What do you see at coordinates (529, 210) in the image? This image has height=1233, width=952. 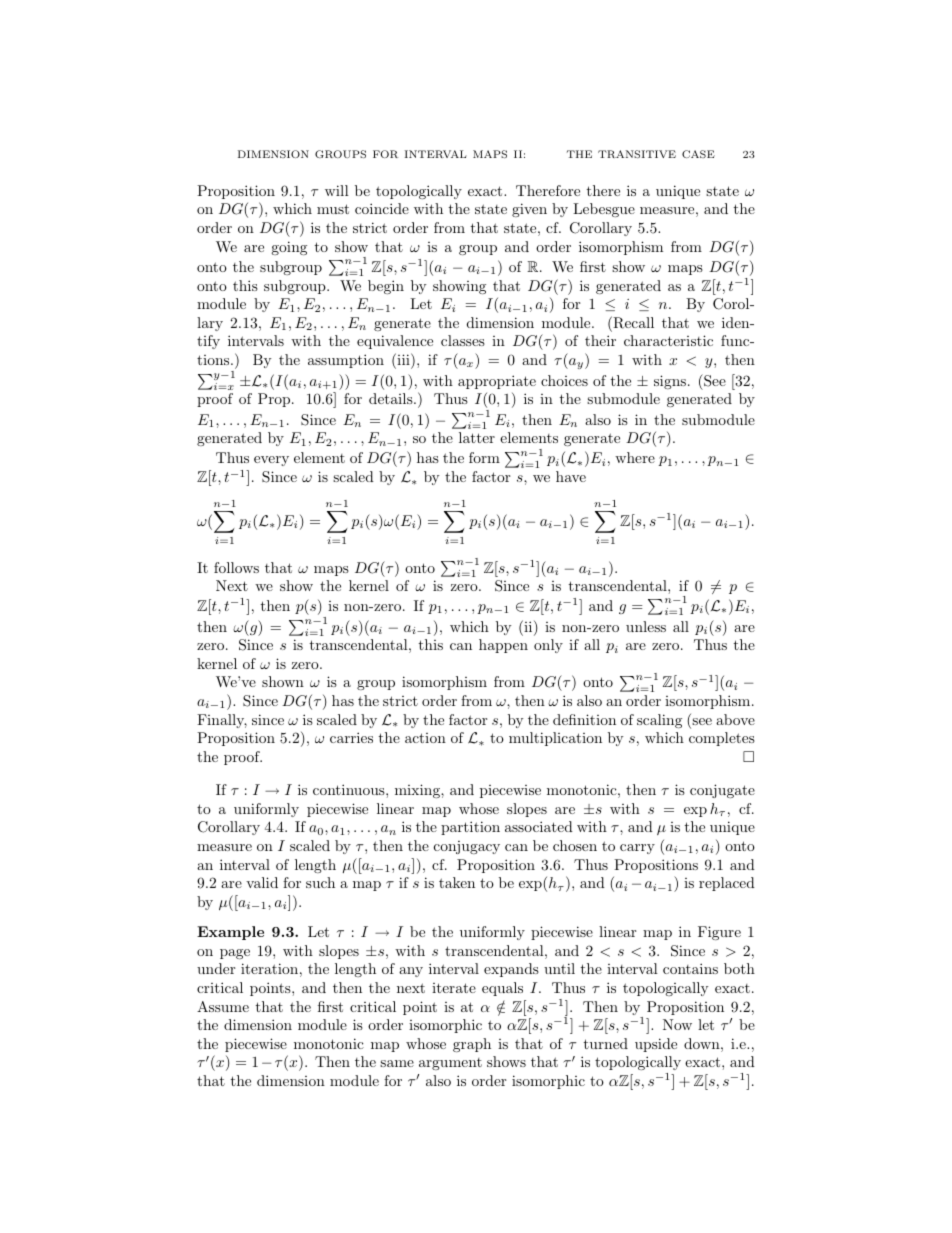 I see `given` at bounding box center [529, 210].
